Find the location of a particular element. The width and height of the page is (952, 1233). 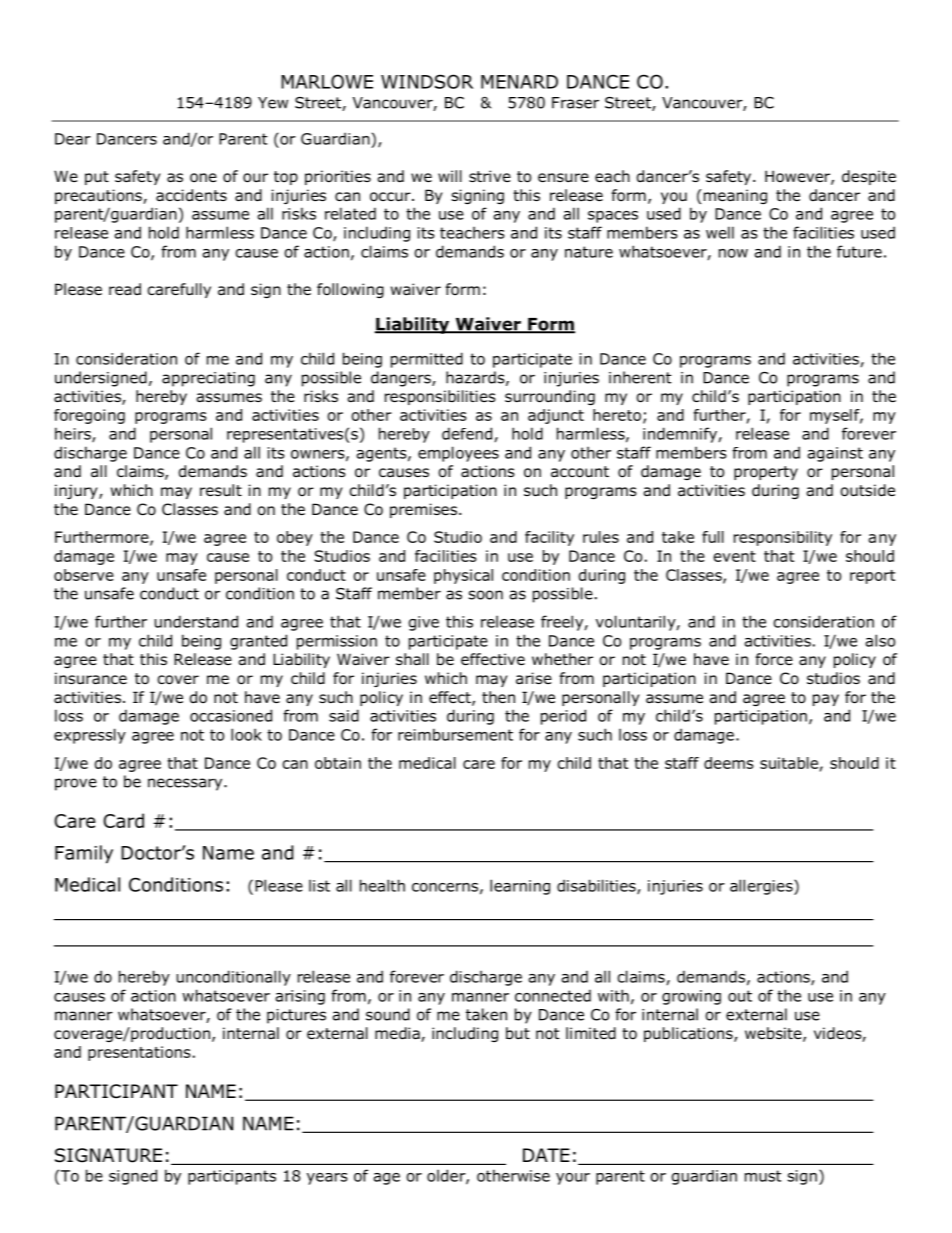

Family is located at coordinates (84, 854).
